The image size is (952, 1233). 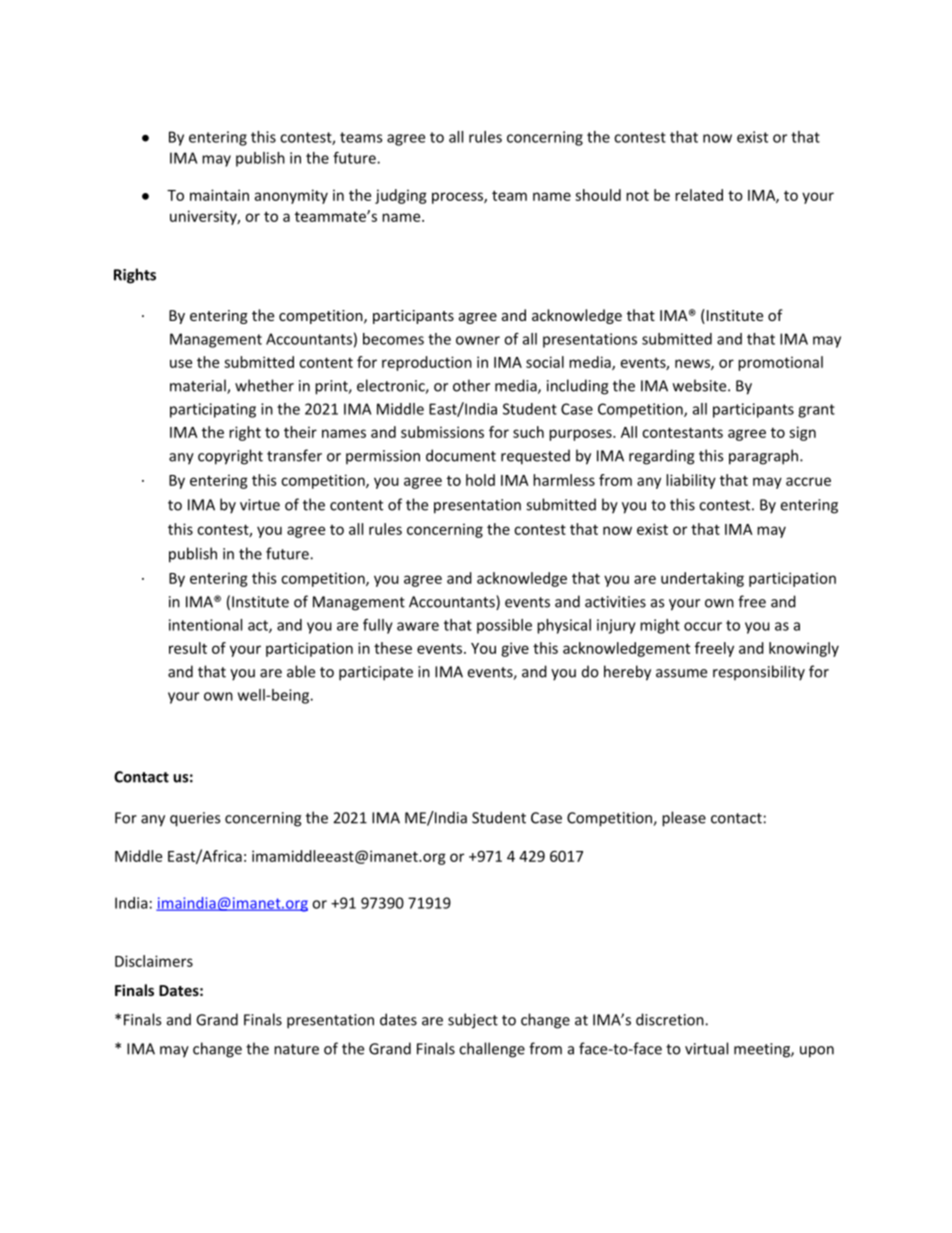 I want to click on responsibility, so click(x=759, y=673).
